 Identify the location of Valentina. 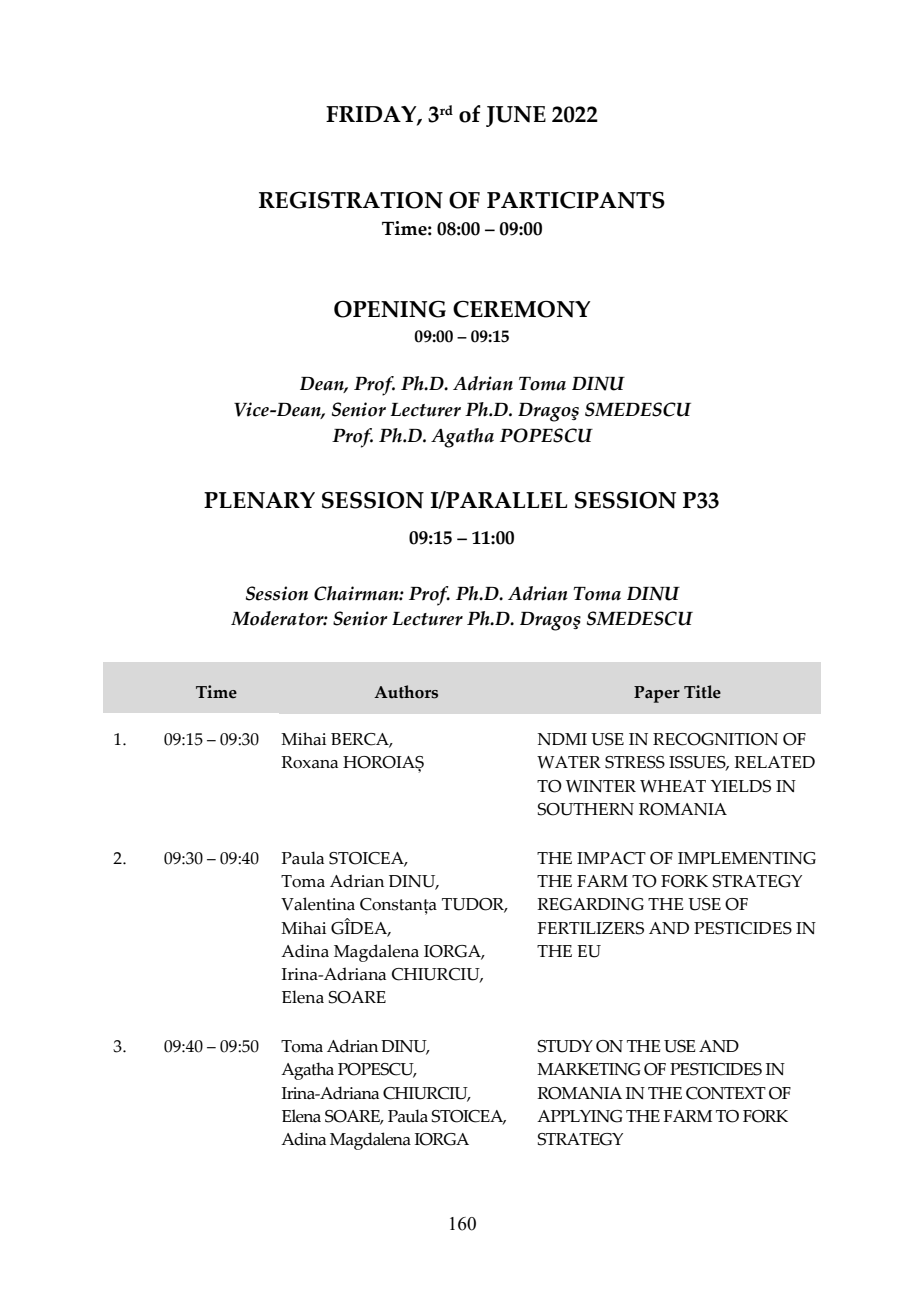
(318, 904).
